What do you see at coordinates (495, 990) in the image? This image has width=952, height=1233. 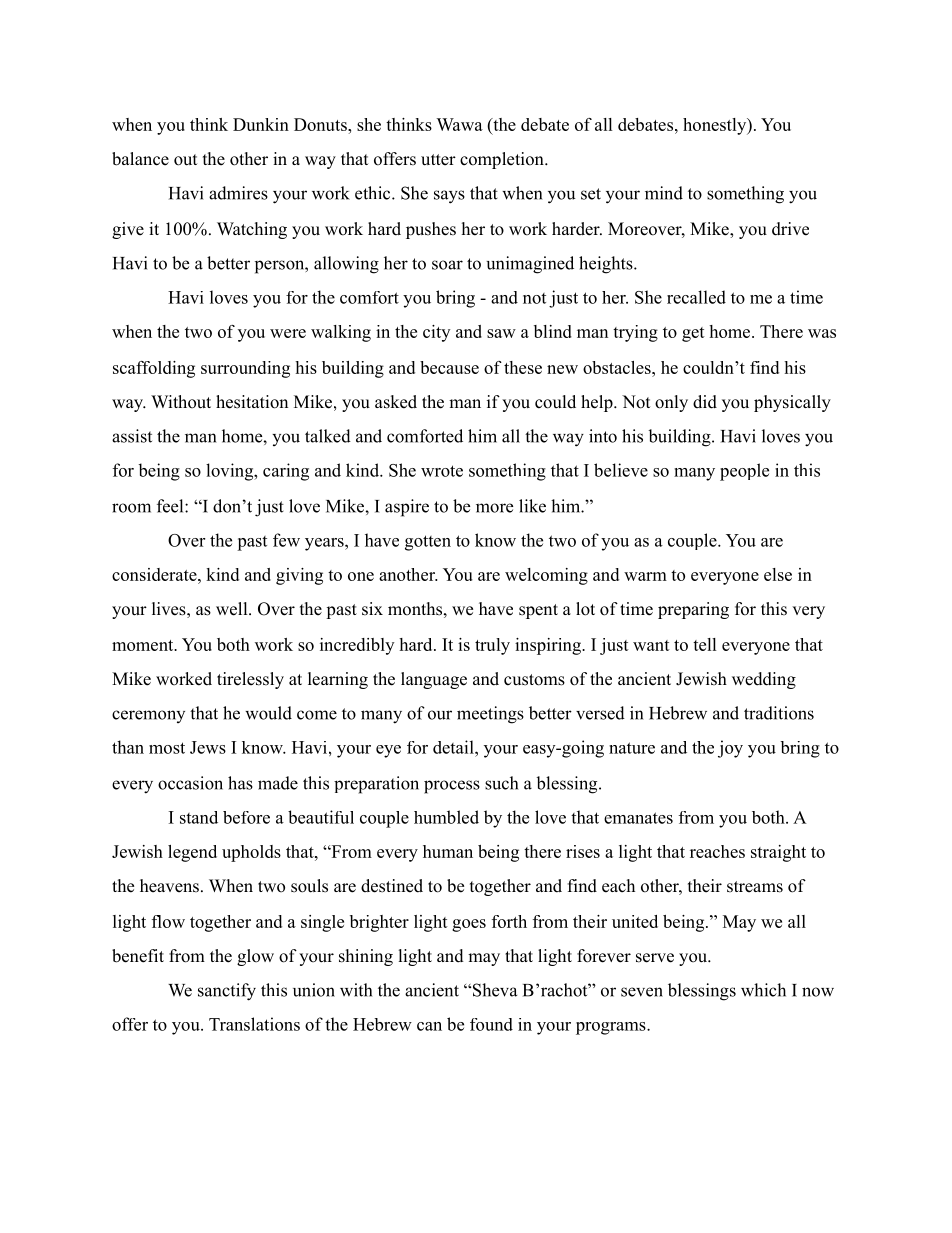 I see `Sheva` at bounding box center [495, 990].
